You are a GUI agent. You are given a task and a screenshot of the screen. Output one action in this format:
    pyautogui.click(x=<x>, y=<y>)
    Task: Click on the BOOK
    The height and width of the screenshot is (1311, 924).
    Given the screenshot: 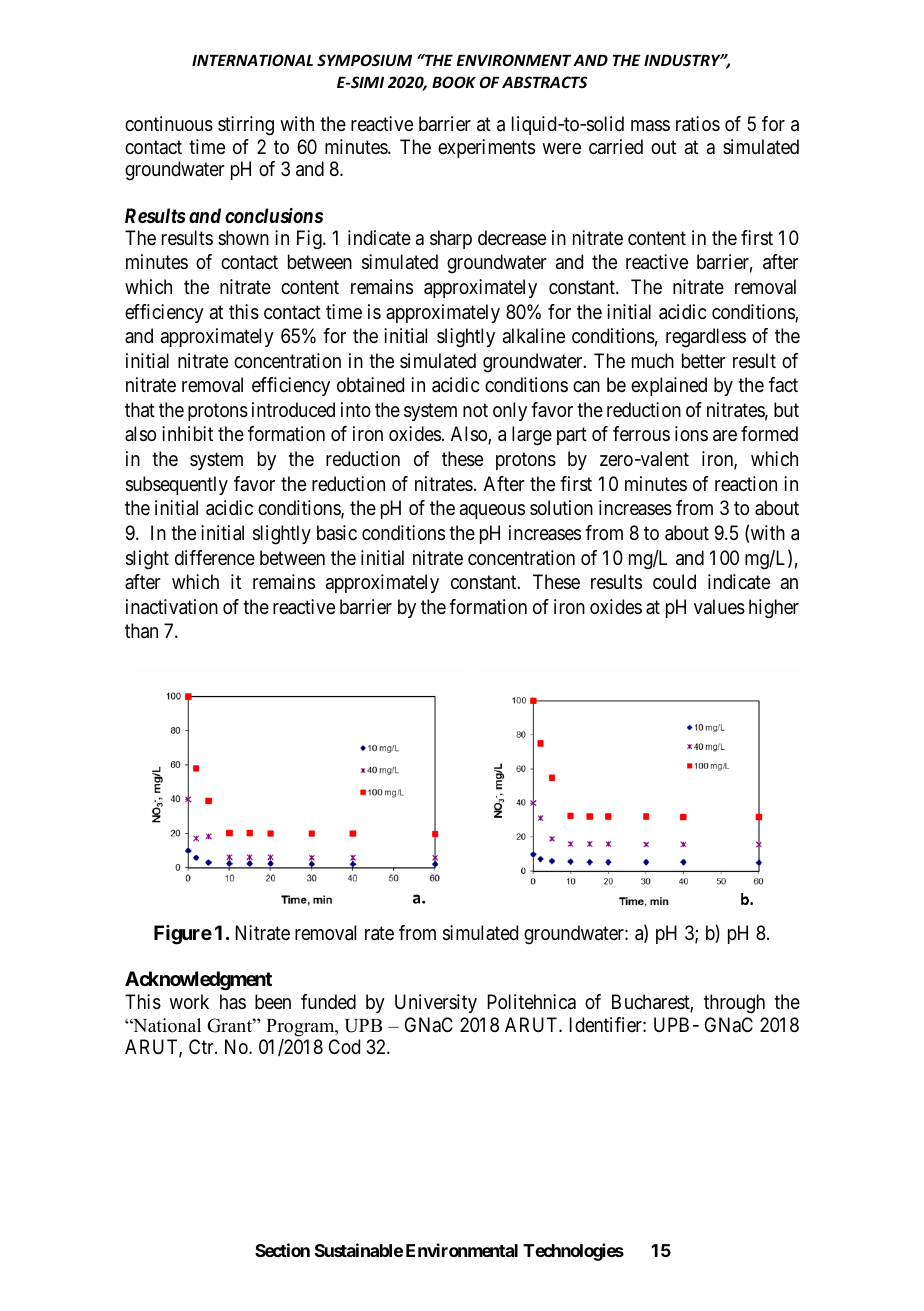 What is the action you would take?
    pyautogui.click(x=454, y=82)
